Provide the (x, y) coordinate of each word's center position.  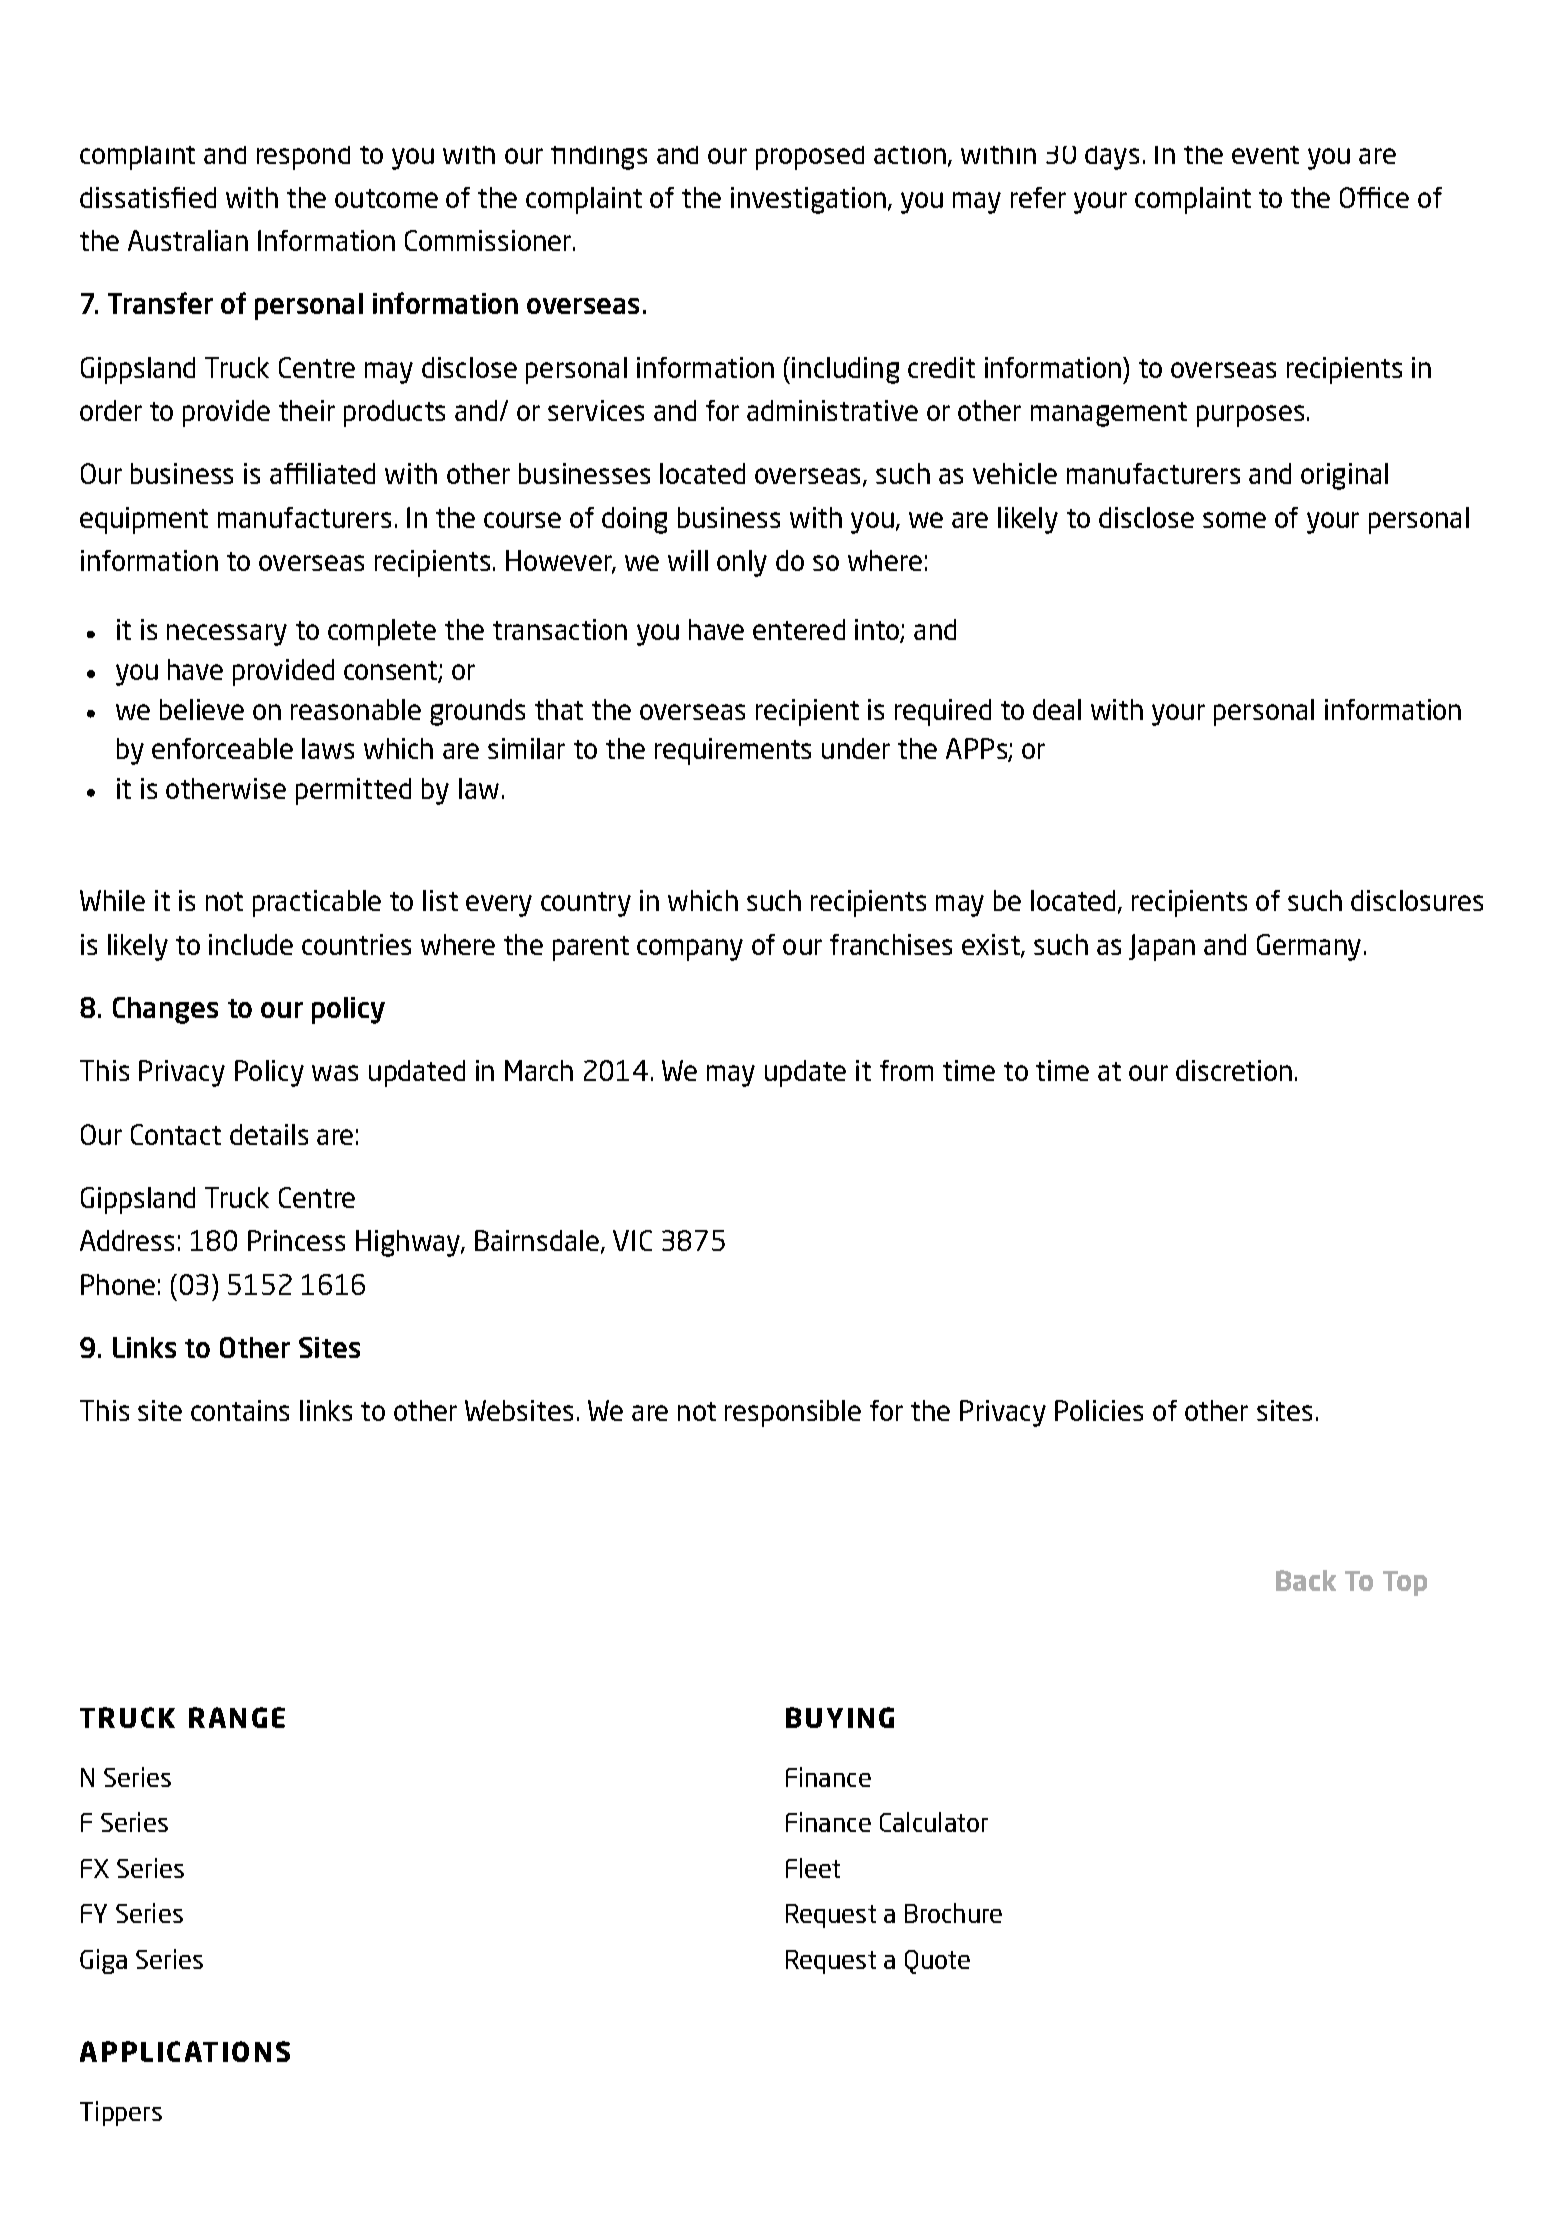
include (251, 944)
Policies (1099, 1410)
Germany (1309, 947)
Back (1306, 1580)
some (1234, 520)
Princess (296, 1240)
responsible (793, 1413)
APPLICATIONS (185, 2051)
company (690, 950)
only (742, 563)
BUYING (840, 1717)
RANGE (237, 1717)
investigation (808, 200)
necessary (227, 635)
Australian (188, 240)
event (1265, 155)
